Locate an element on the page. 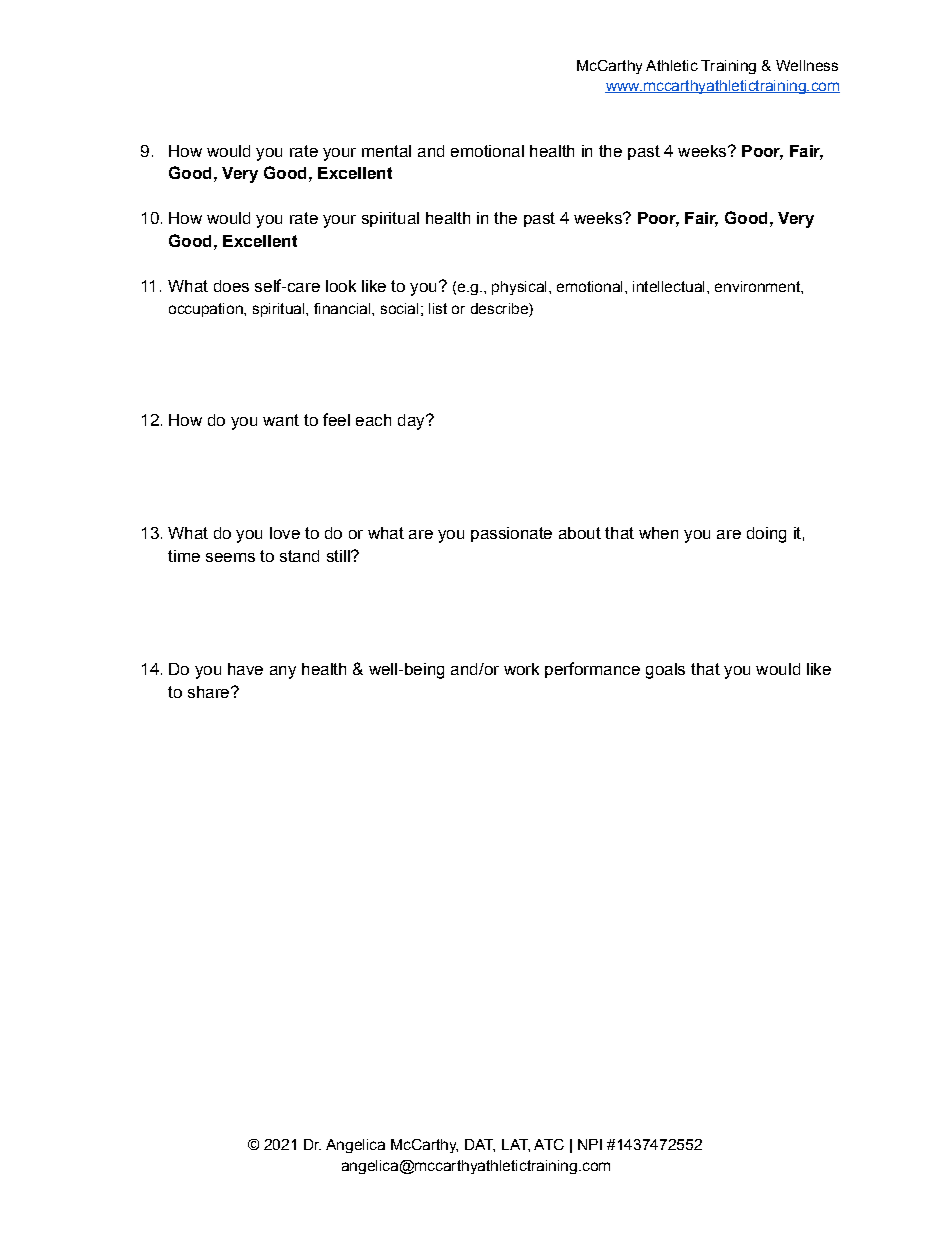 The height and width of the image is (1233, 952). work is located at coordinates (521, 669).
